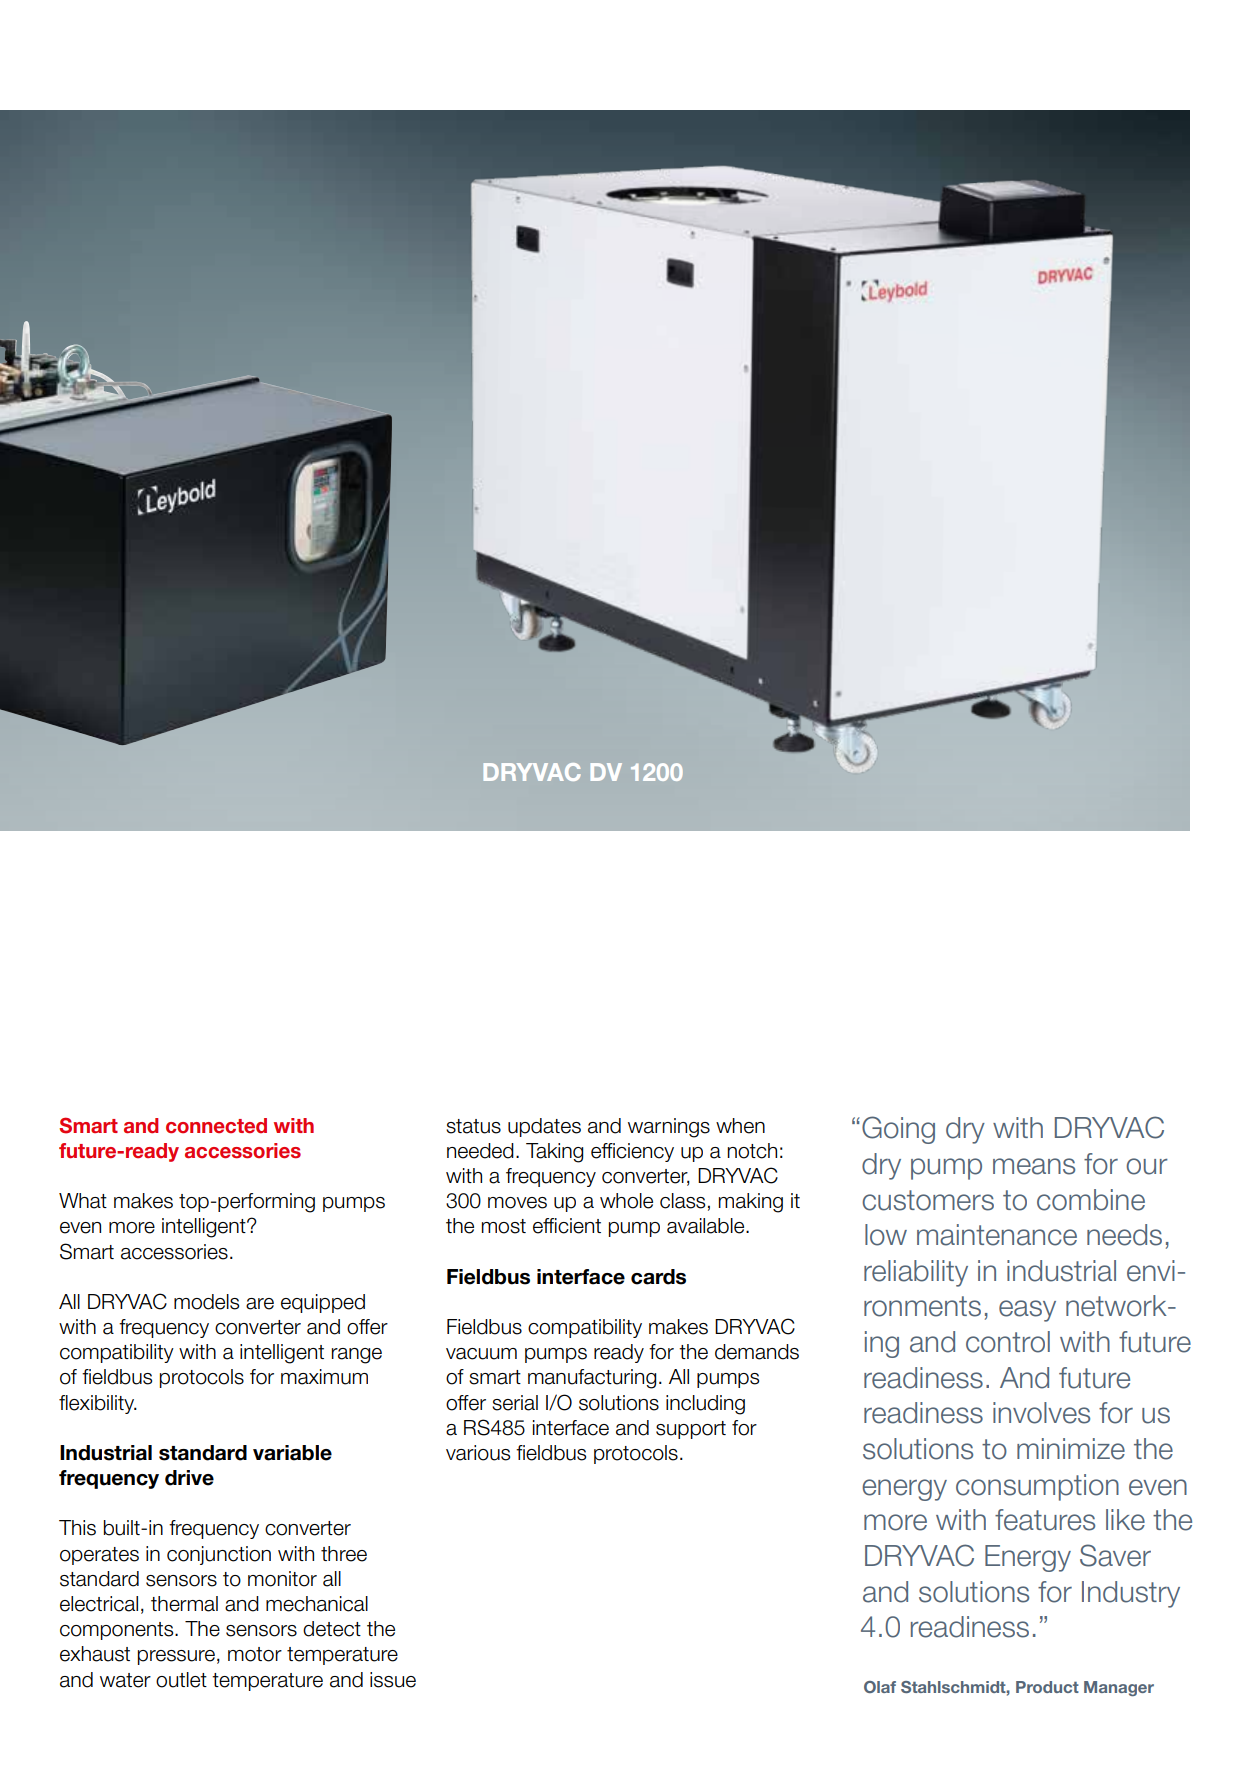 The image size is (1249, 1766). What do you see at coordinates (478, 1453) in the screenshot?
I see `various` at bounding box center [478, 1453].
